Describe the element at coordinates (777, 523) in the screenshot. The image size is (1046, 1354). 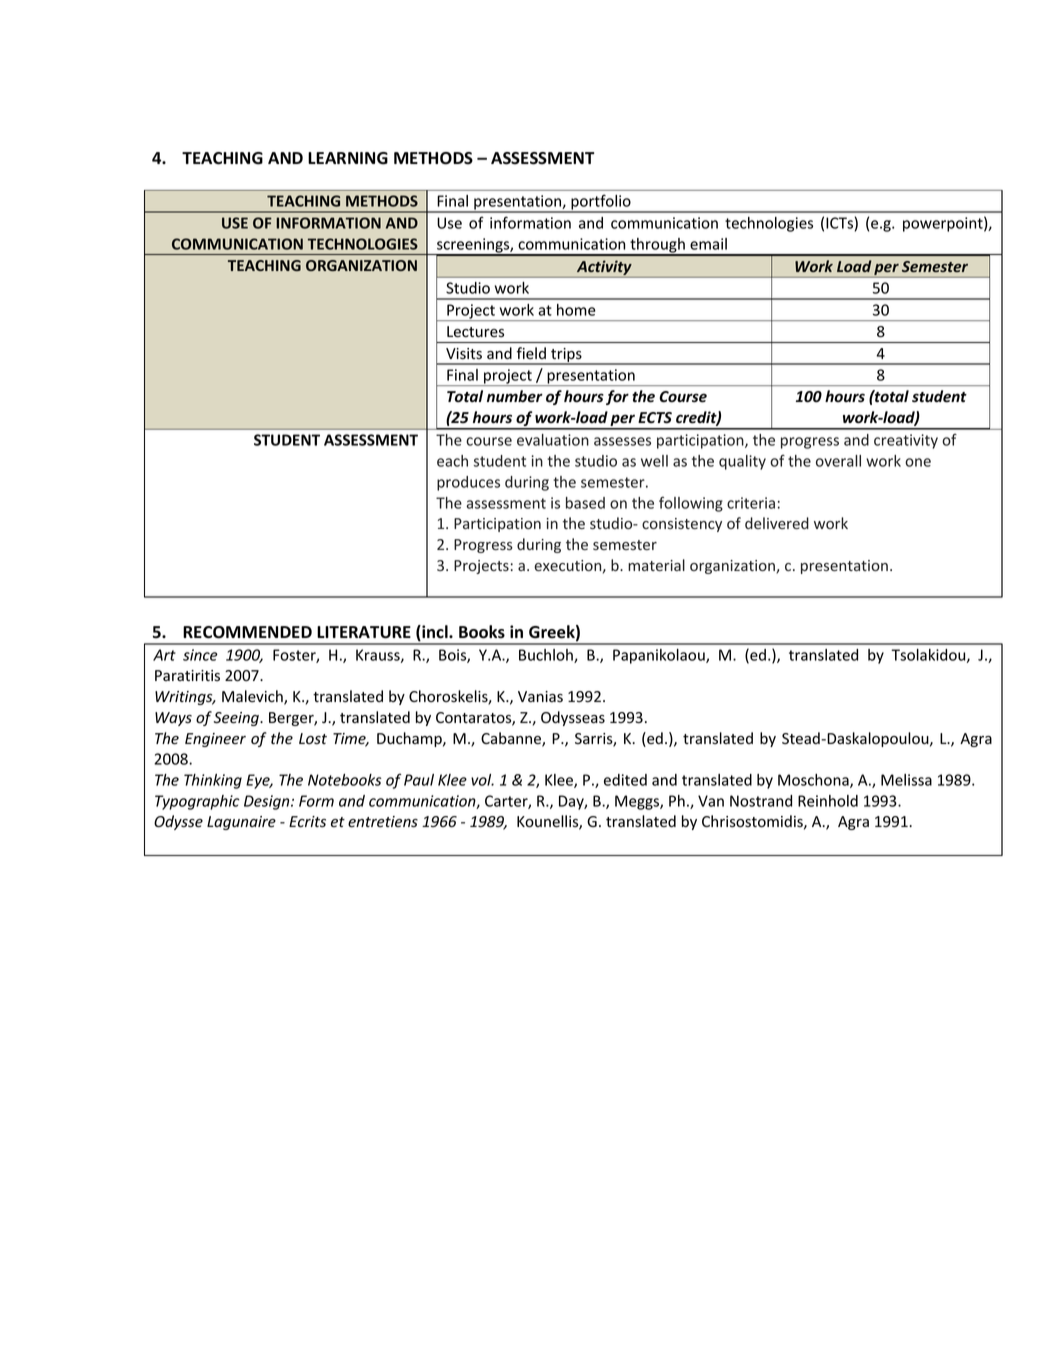
I see `delivered` at that location.
